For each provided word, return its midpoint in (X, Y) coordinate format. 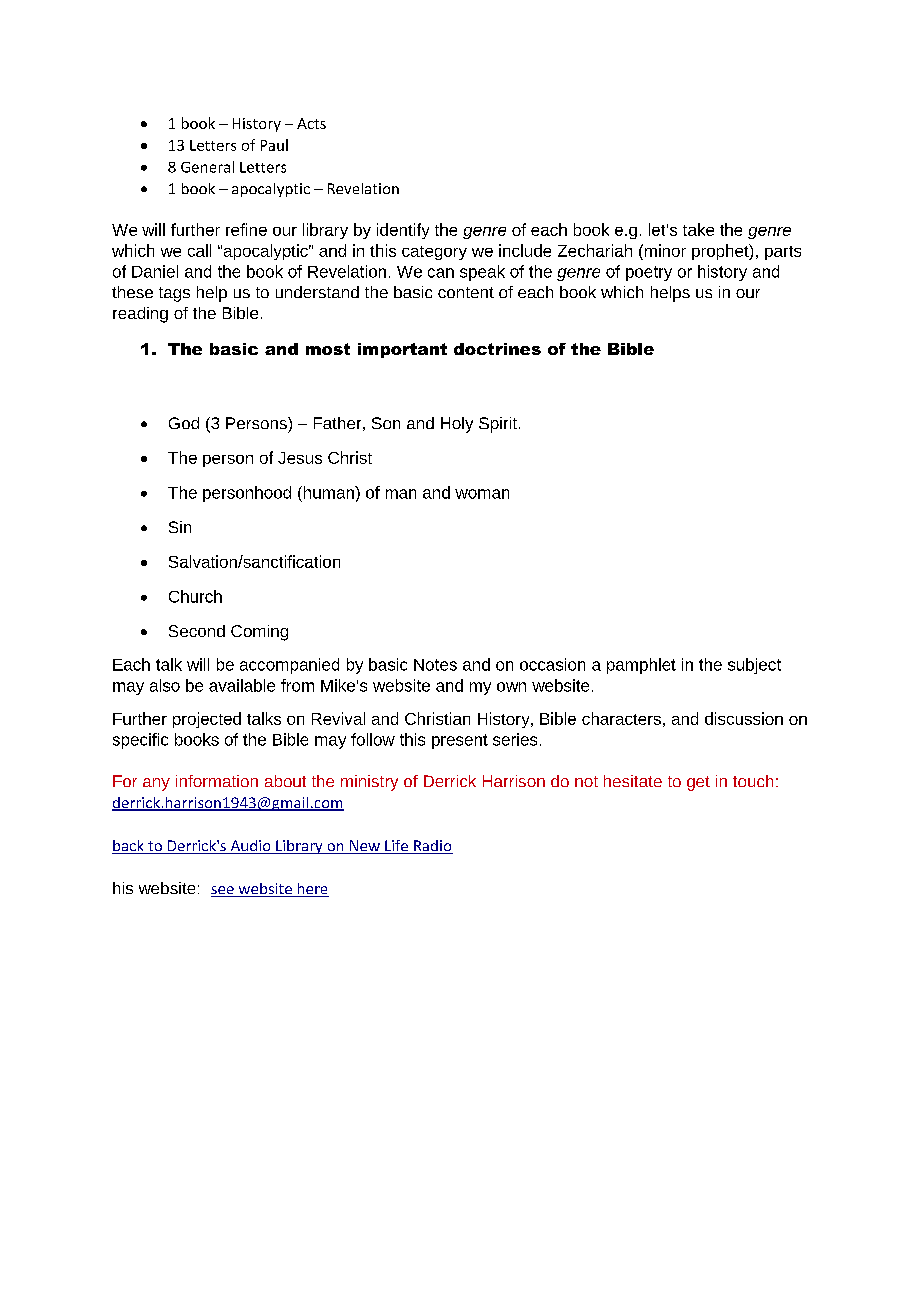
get (698, 783)
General (207, 167)
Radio (432, 847)
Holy (457, 425)
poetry (649, 273)
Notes (435, 665)
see (223, 891)
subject (754, 666)
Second (197, 631)
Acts (311, 123)
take (698, 229)
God (184, 423)
